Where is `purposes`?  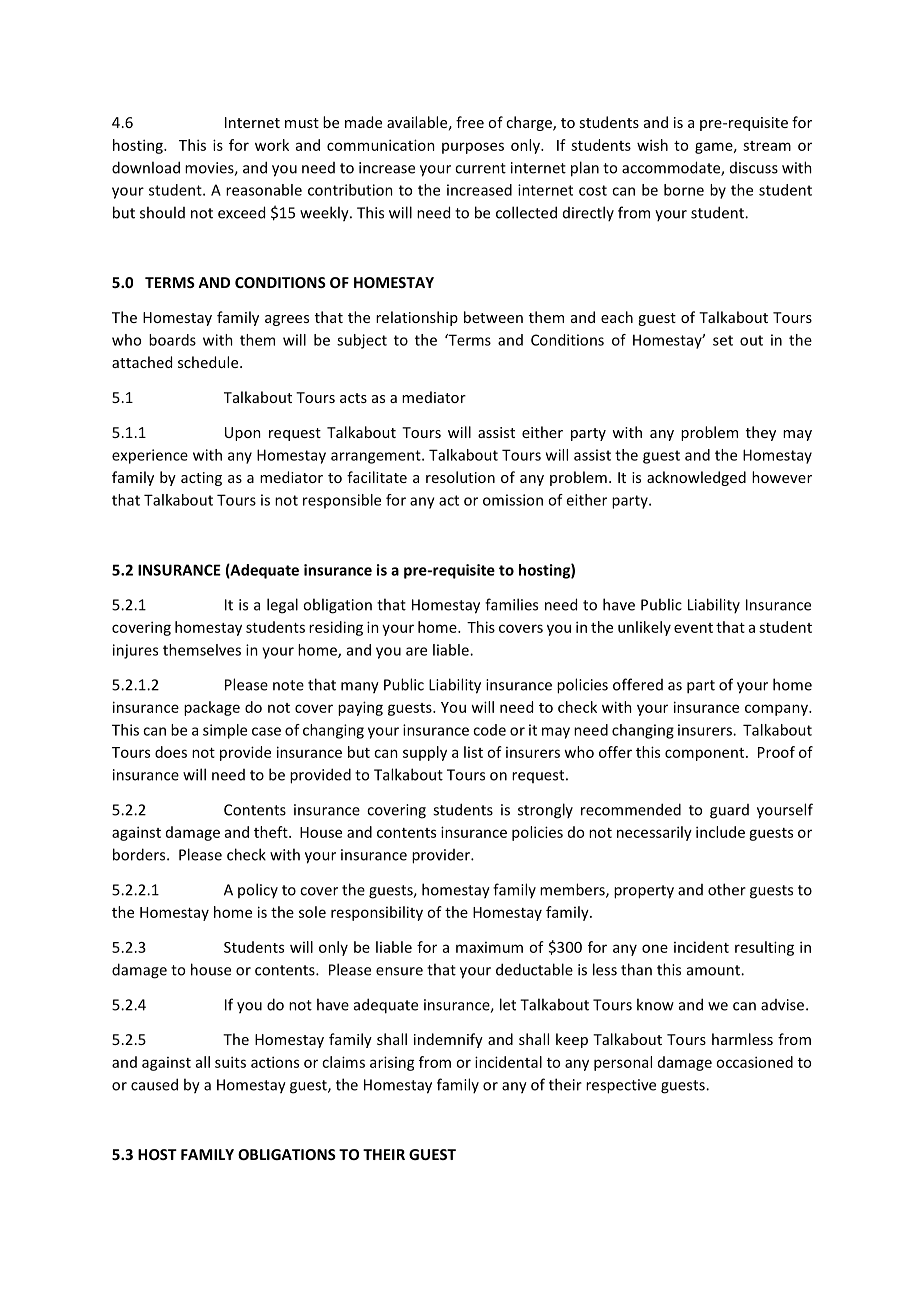
purposes is located at coordinates (473, 148).
